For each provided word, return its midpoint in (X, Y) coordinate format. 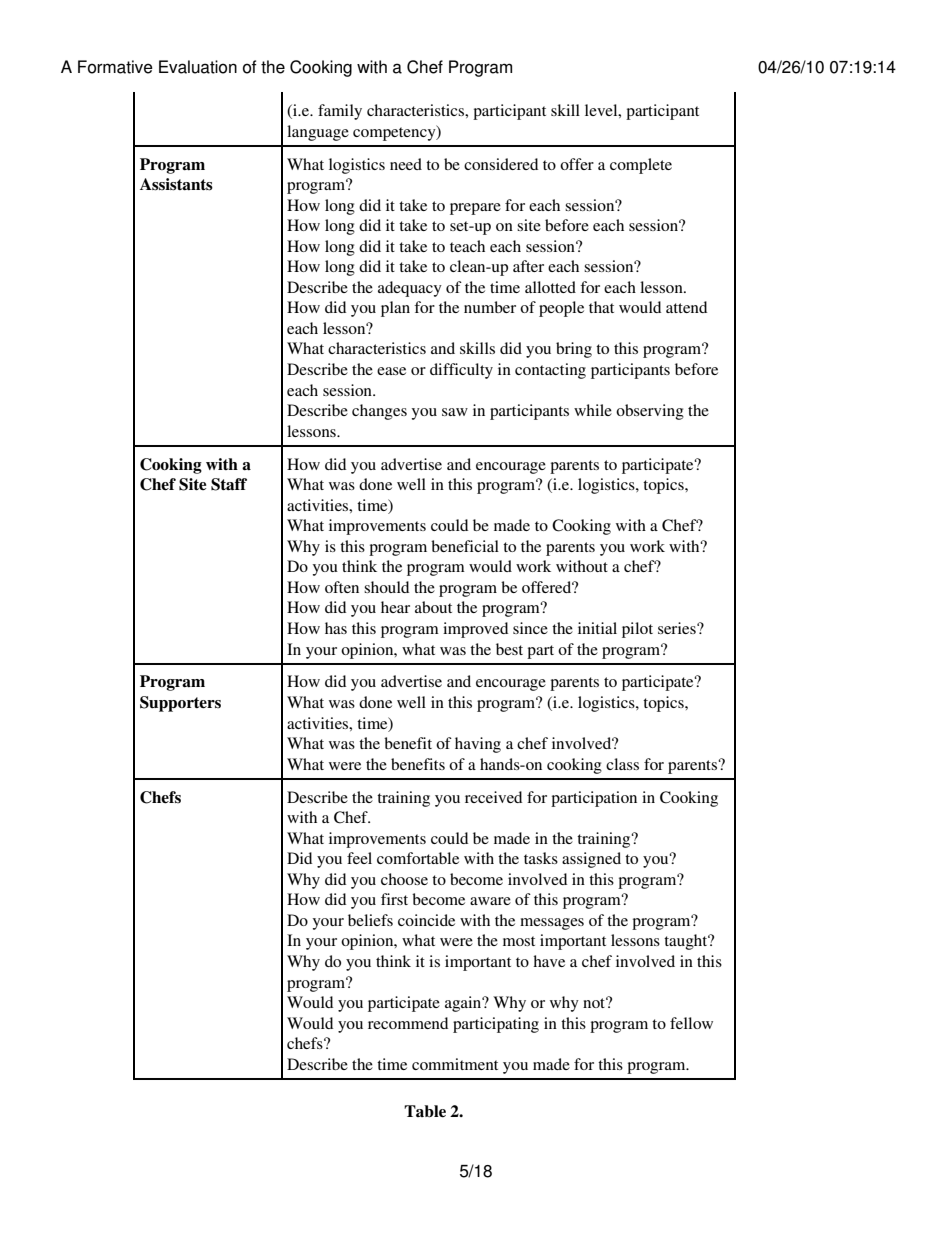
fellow (691, 1023)
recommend (408, 1023)
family (340, 112)
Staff (229, 484)
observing (650, 412)
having (478, 745)
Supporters (180, 704)
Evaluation (198, 67)
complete (641, 166)
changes (379, 412)
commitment (455, 1064)
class (622, 764)
